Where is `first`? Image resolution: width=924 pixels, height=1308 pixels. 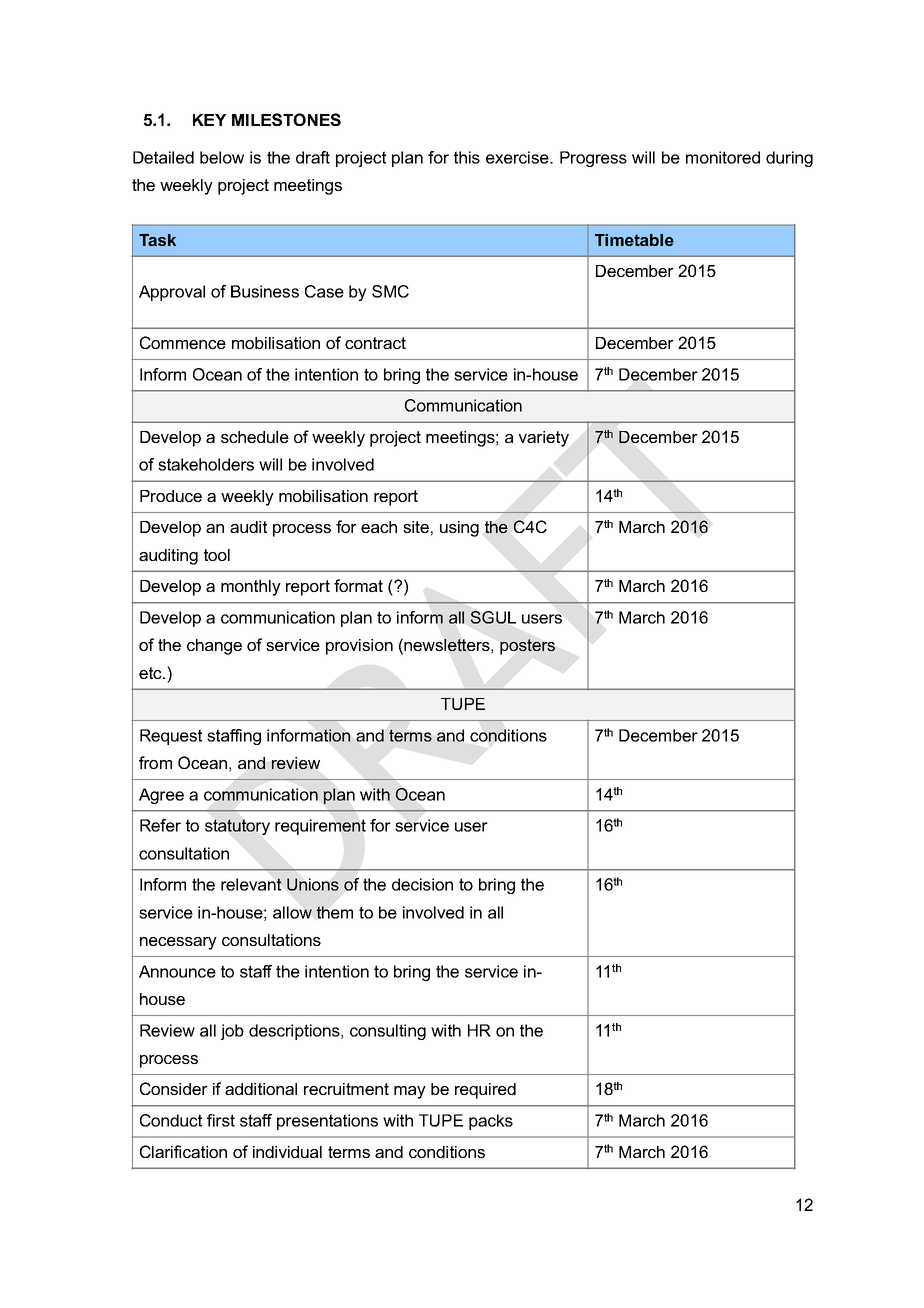 first is located at coordinates (221, 1120).
